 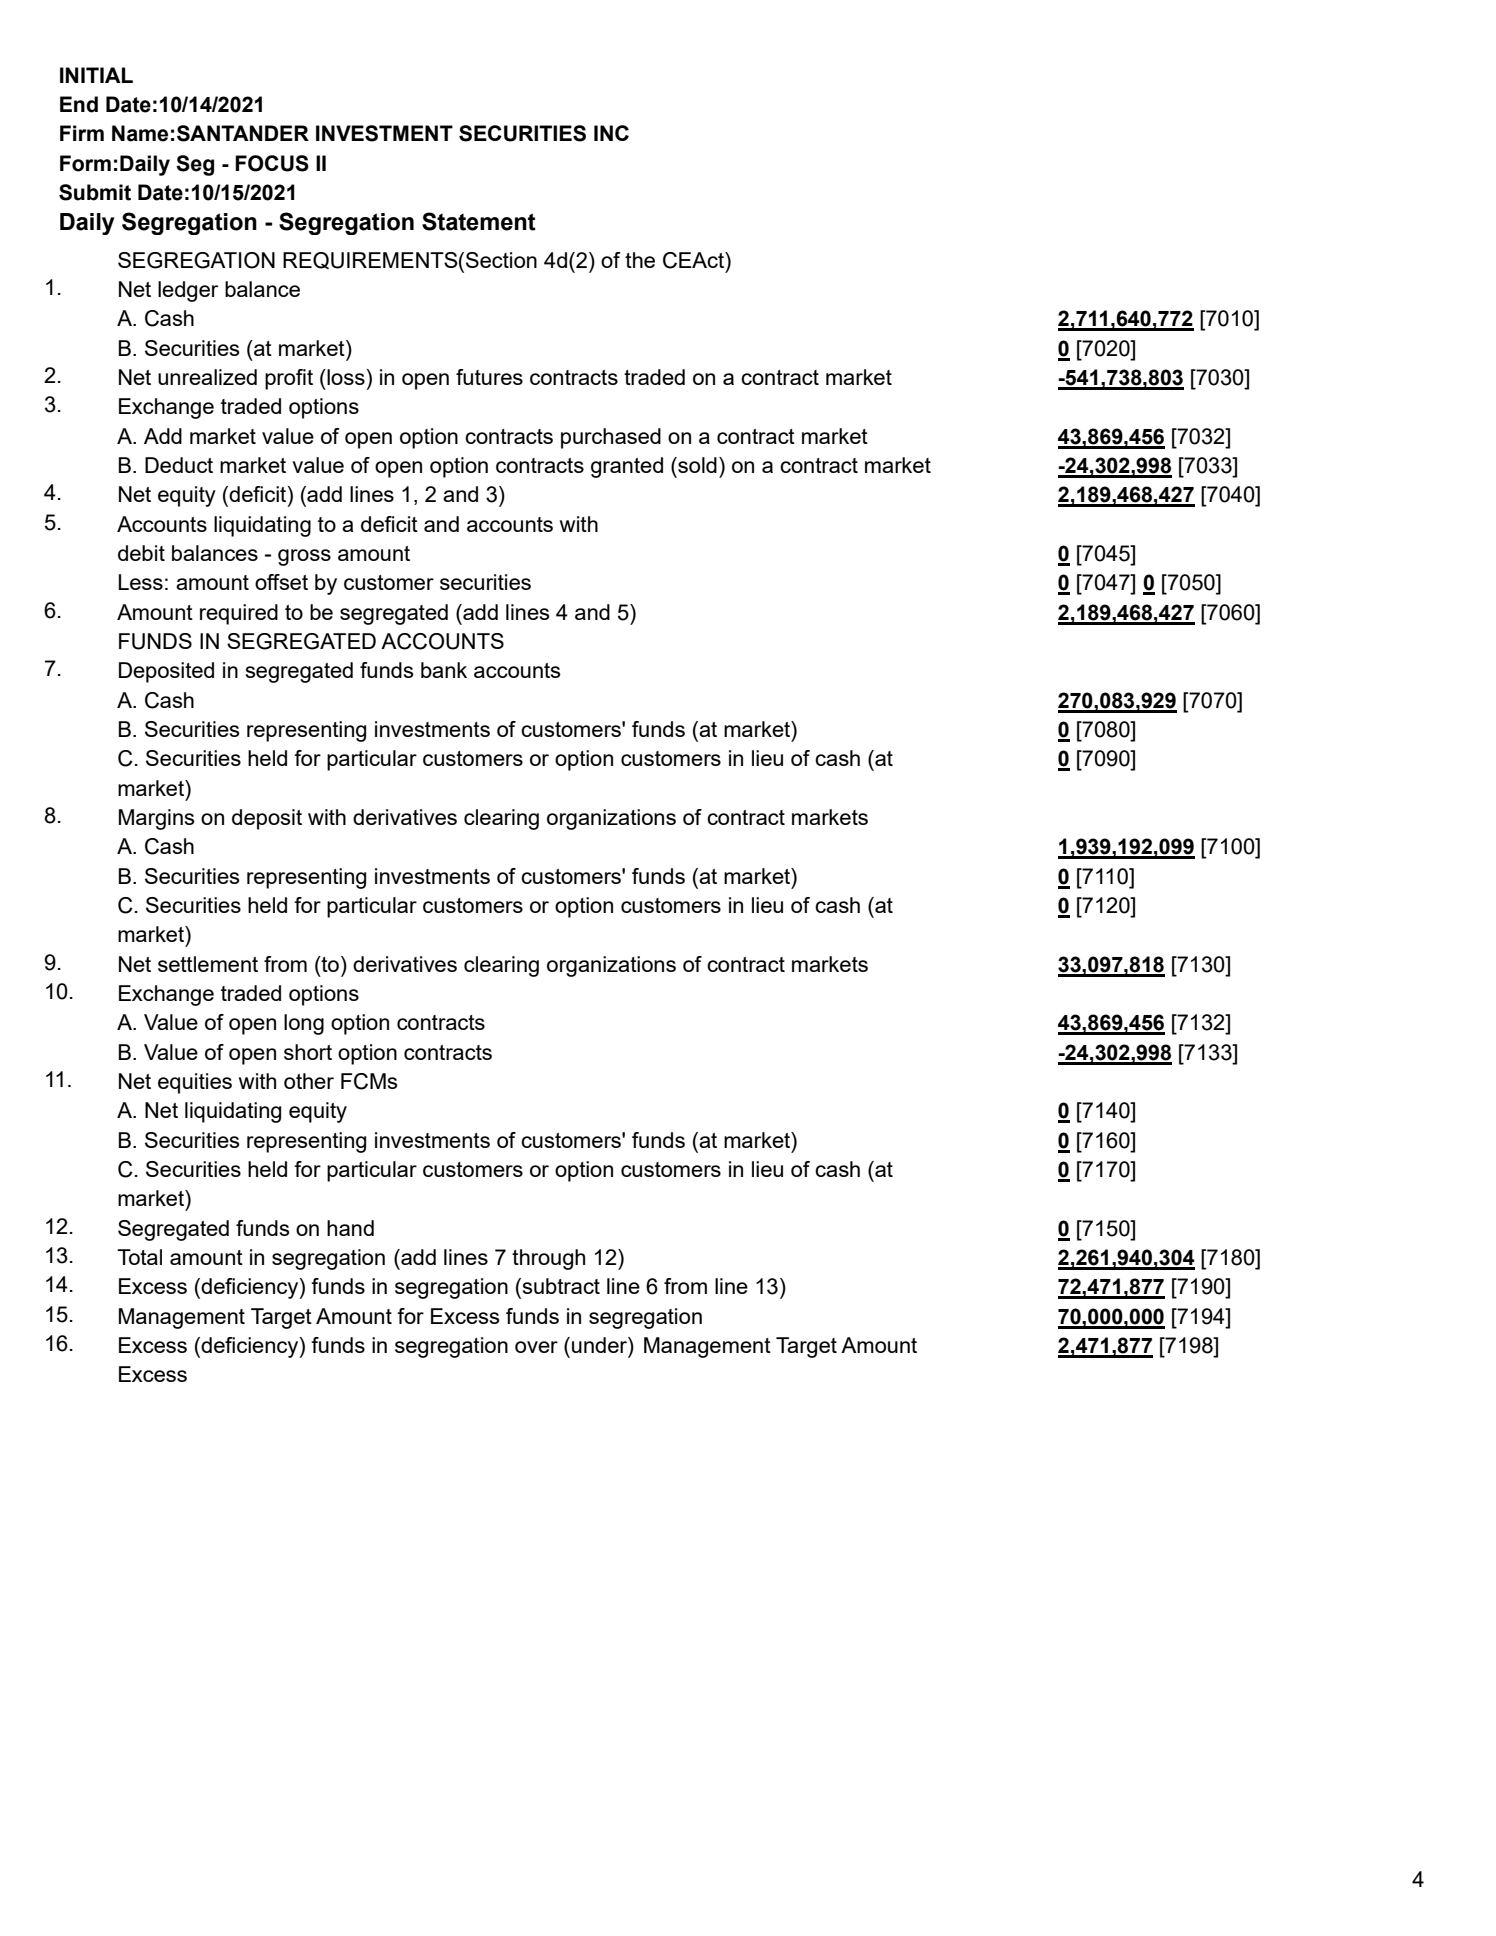 I want to click on FOCUS, so click(x=272, y=163).
